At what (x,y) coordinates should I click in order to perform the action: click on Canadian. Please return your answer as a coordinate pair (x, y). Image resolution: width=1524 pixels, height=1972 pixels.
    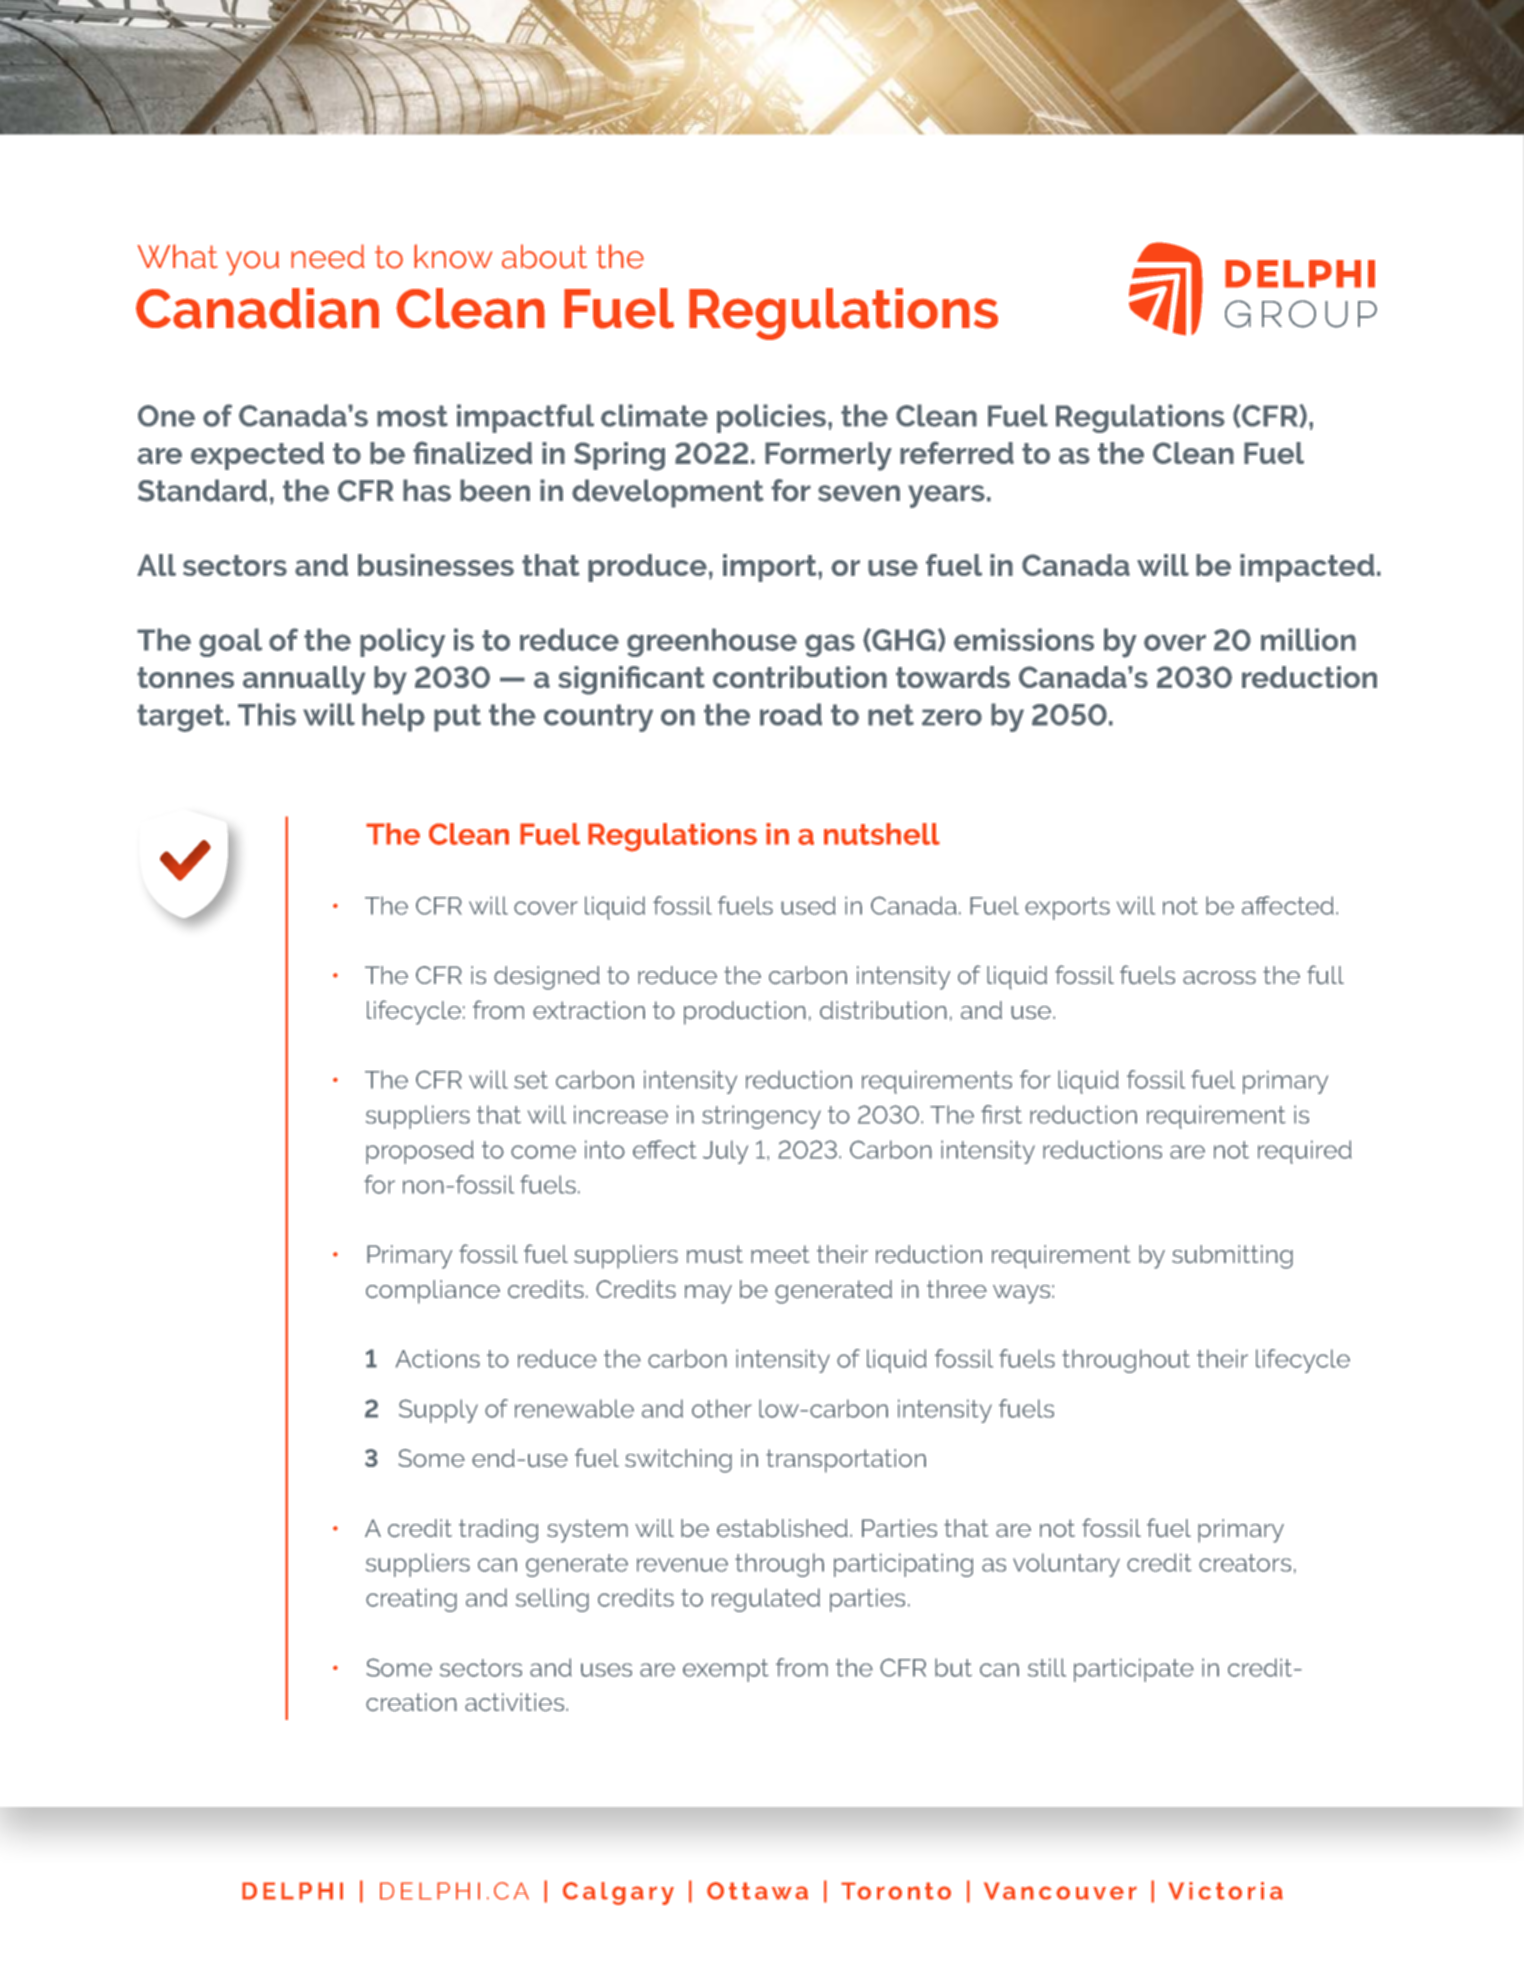
    Looking at the image, I should click on (257, 308).
